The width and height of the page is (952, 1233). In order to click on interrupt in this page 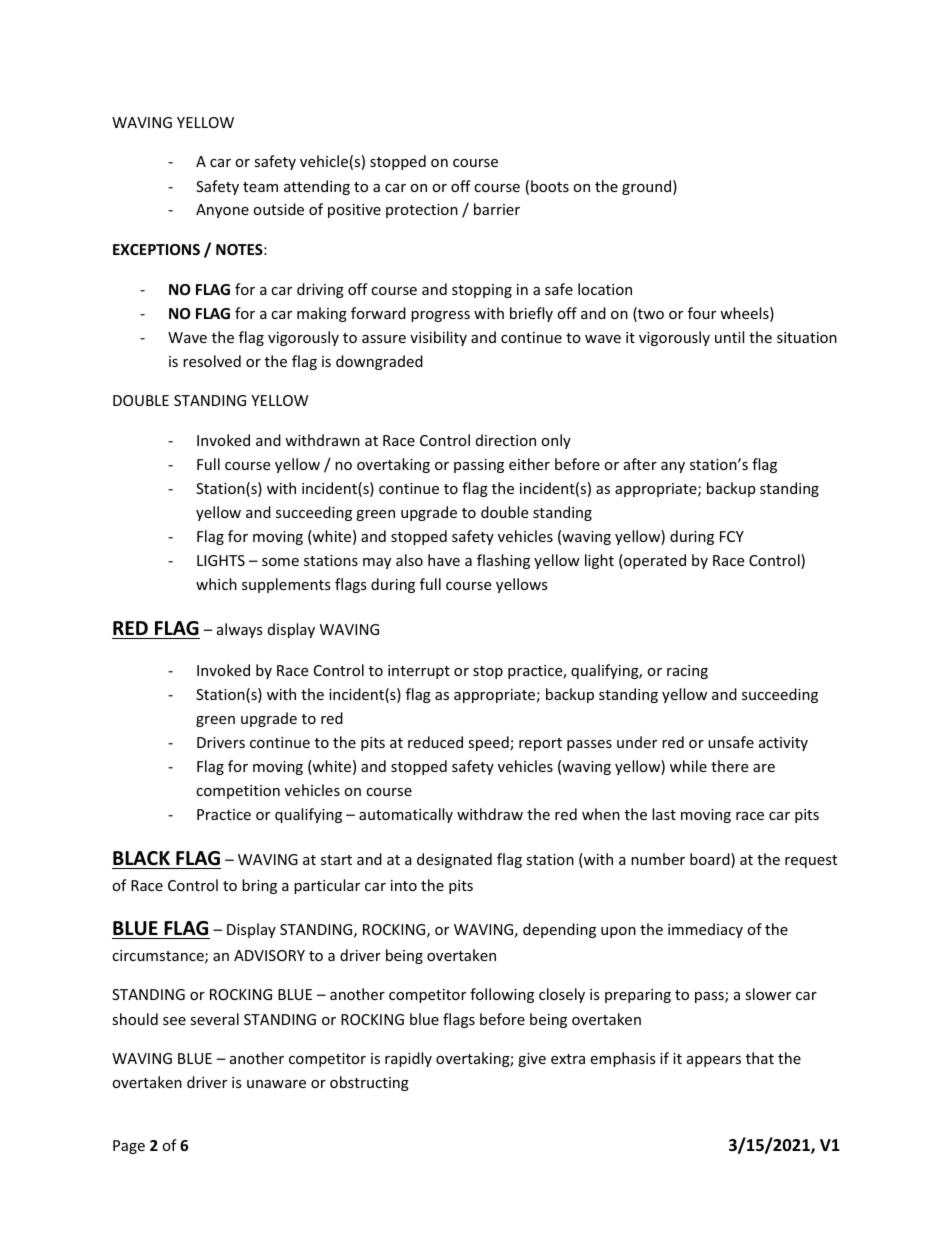, I will do `click(419, 672)`.
